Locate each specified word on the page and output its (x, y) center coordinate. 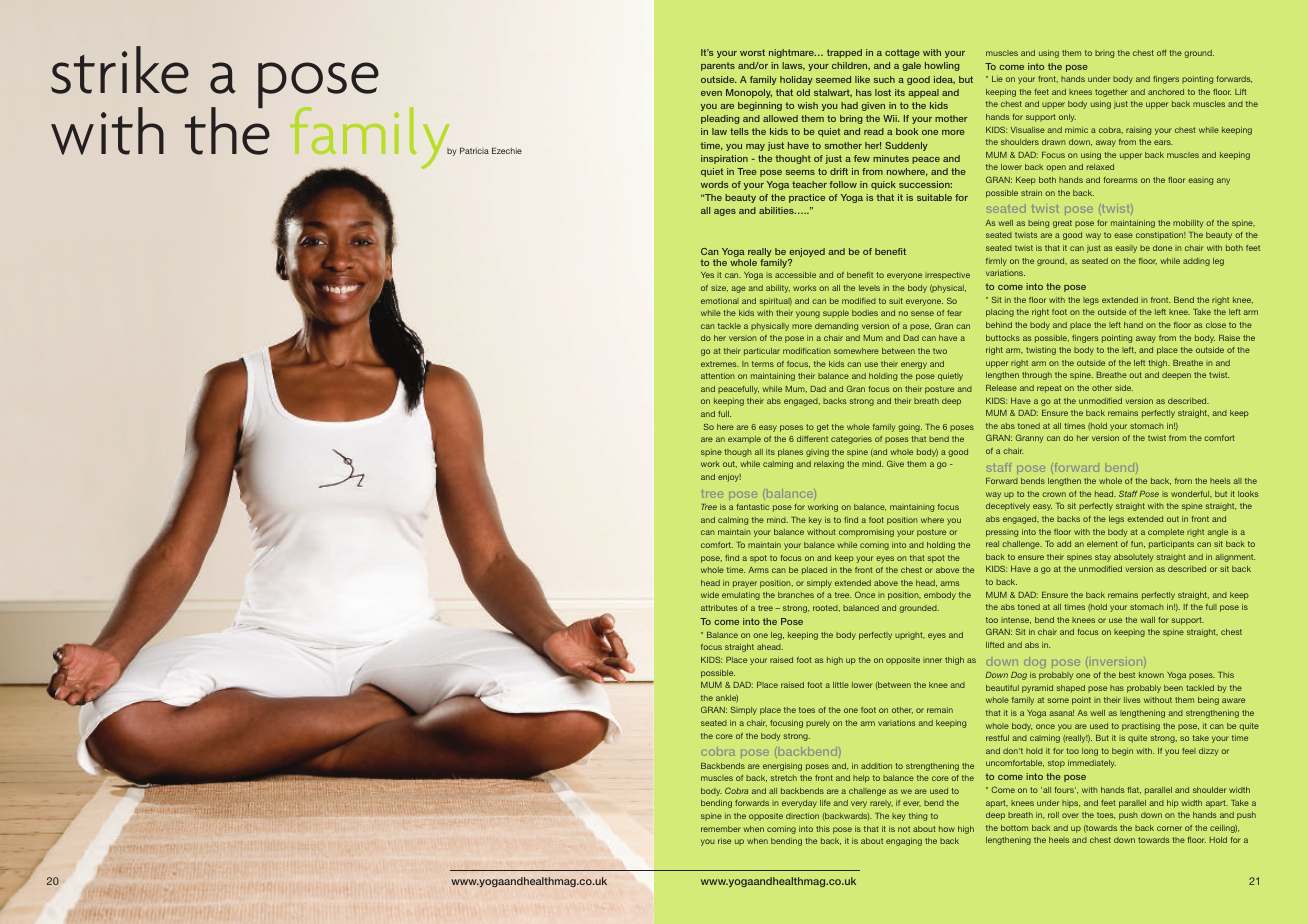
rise (724, 841)
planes (790, 453)
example (744, 439)
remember (721, 829)
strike (120, 70)
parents (718, 66)
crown (1054, 494)
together (1111, 93)
